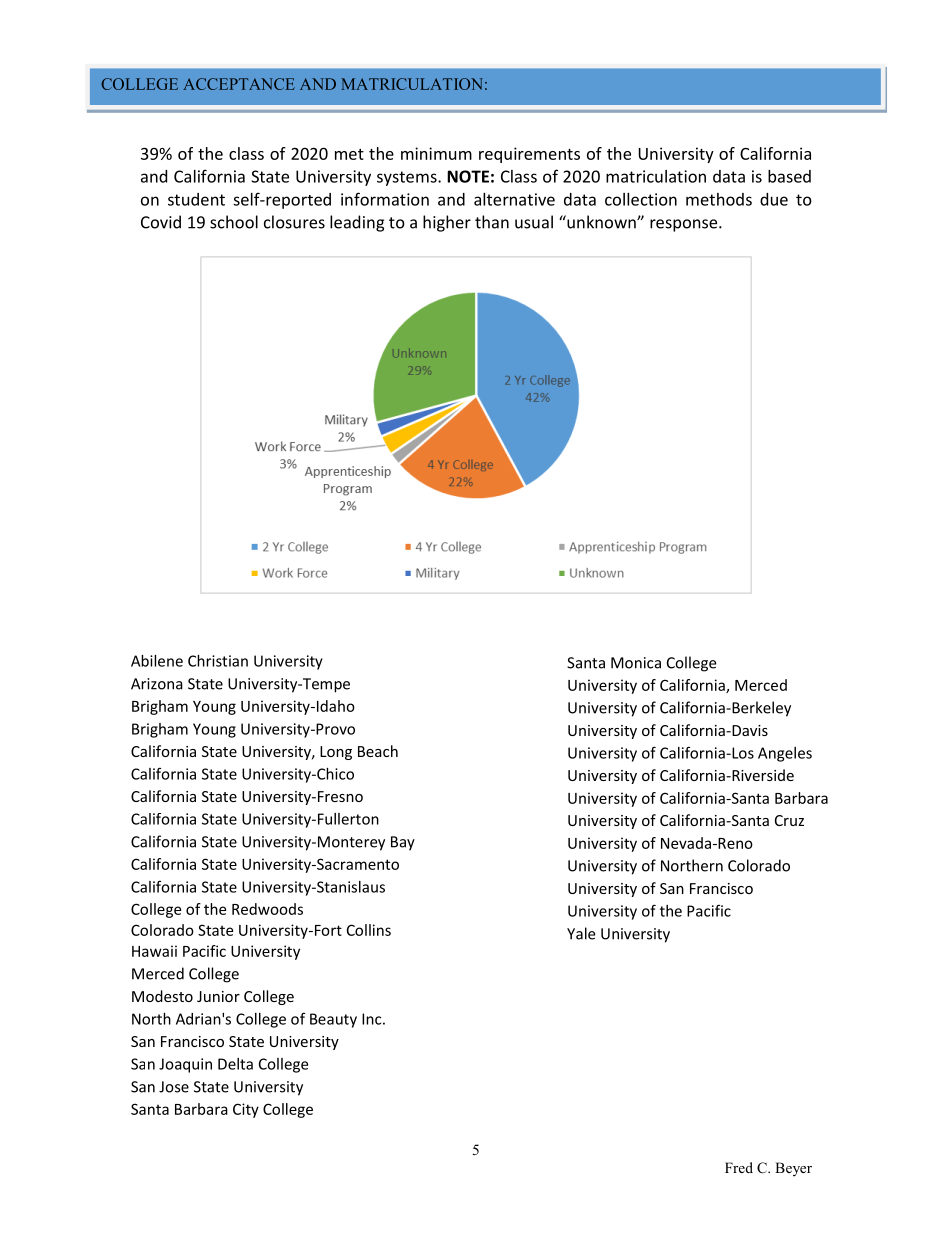 Image resolution: width=952 pixels, height=1233 pixels. What do you see at coordinates (246, 1110) in the image?
I see `City` at bounding box center [246, 1110].
